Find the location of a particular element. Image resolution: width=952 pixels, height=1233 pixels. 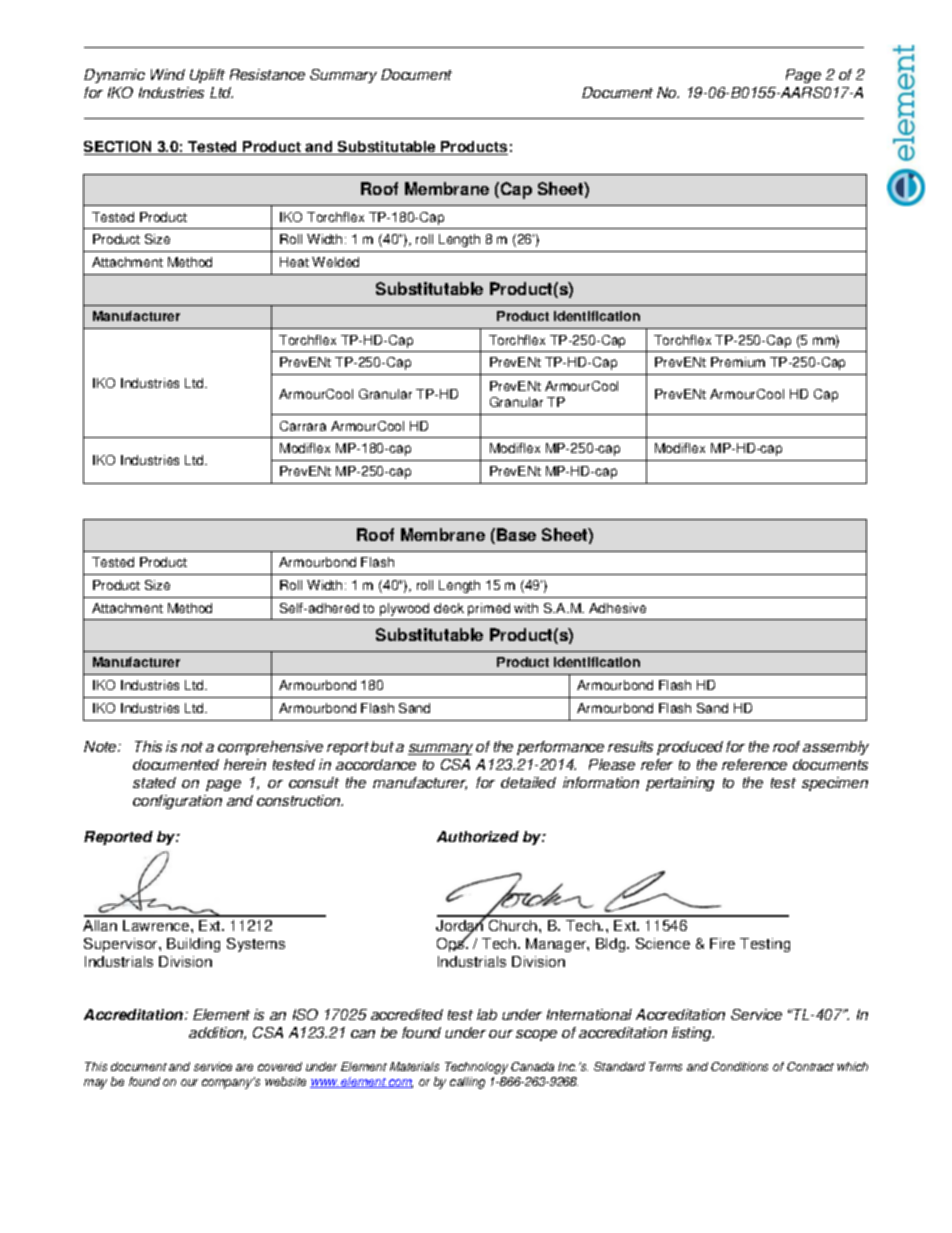

Welded is located at coordinates (335, 262).
